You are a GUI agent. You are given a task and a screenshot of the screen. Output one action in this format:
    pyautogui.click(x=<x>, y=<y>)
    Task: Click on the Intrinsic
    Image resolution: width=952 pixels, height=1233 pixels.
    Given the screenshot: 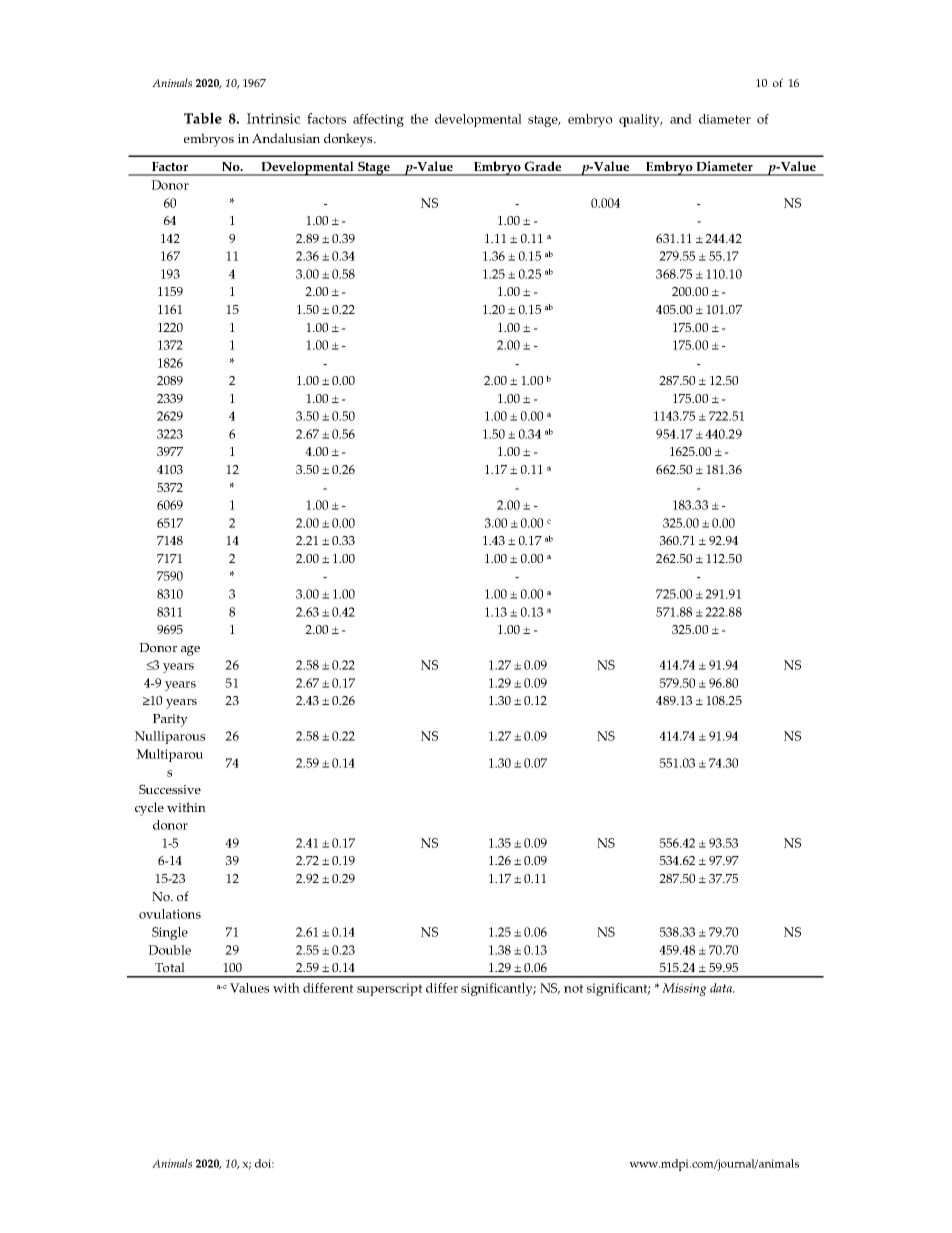 What is the action you would take?
    pyautogui.click(x=273, y=118)
